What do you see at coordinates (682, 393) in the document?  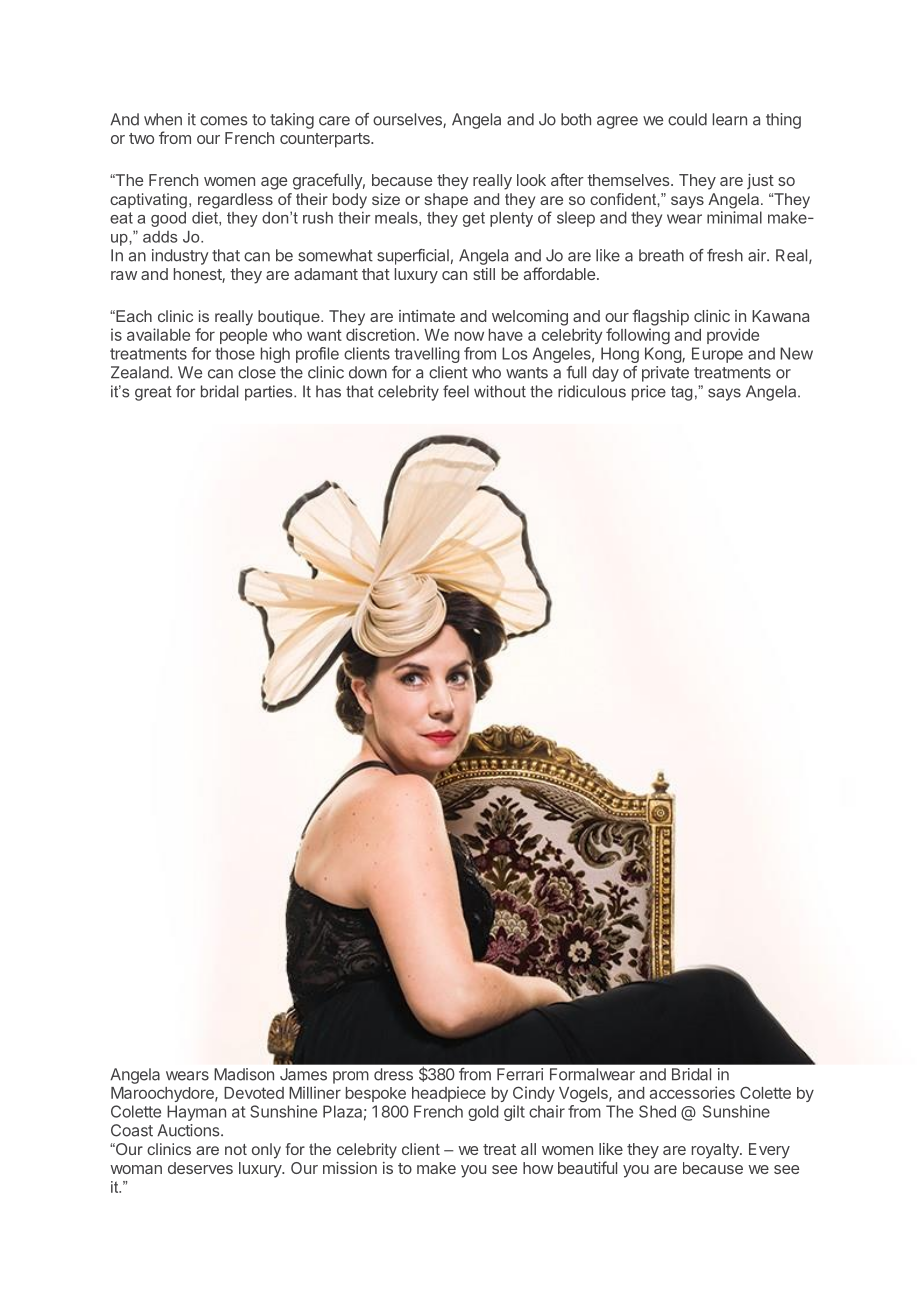 I see `tag` at bounding box center [682, 393].
